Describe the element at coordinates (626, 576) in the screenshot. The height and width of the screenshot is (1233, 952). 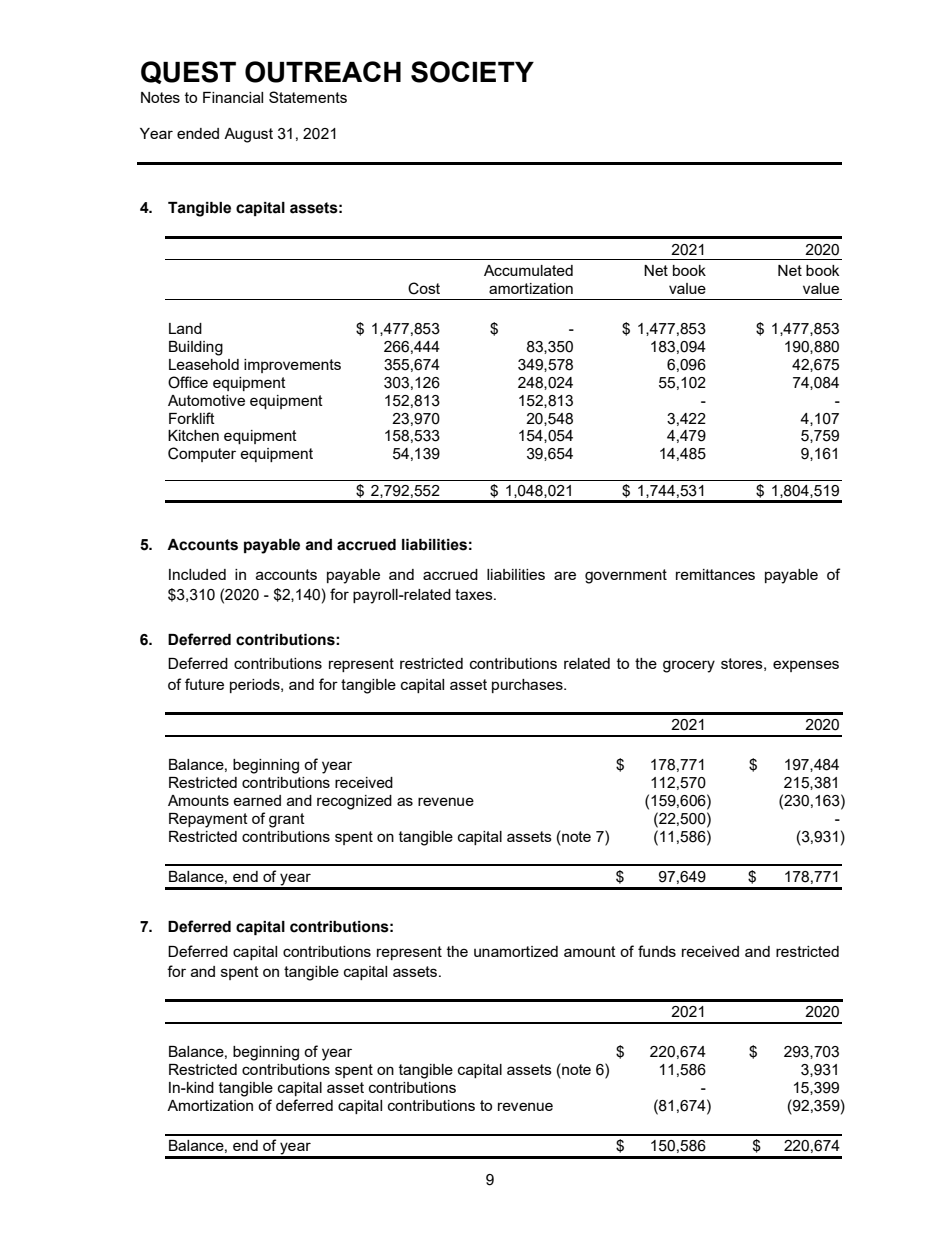
I see `government` at that location.
